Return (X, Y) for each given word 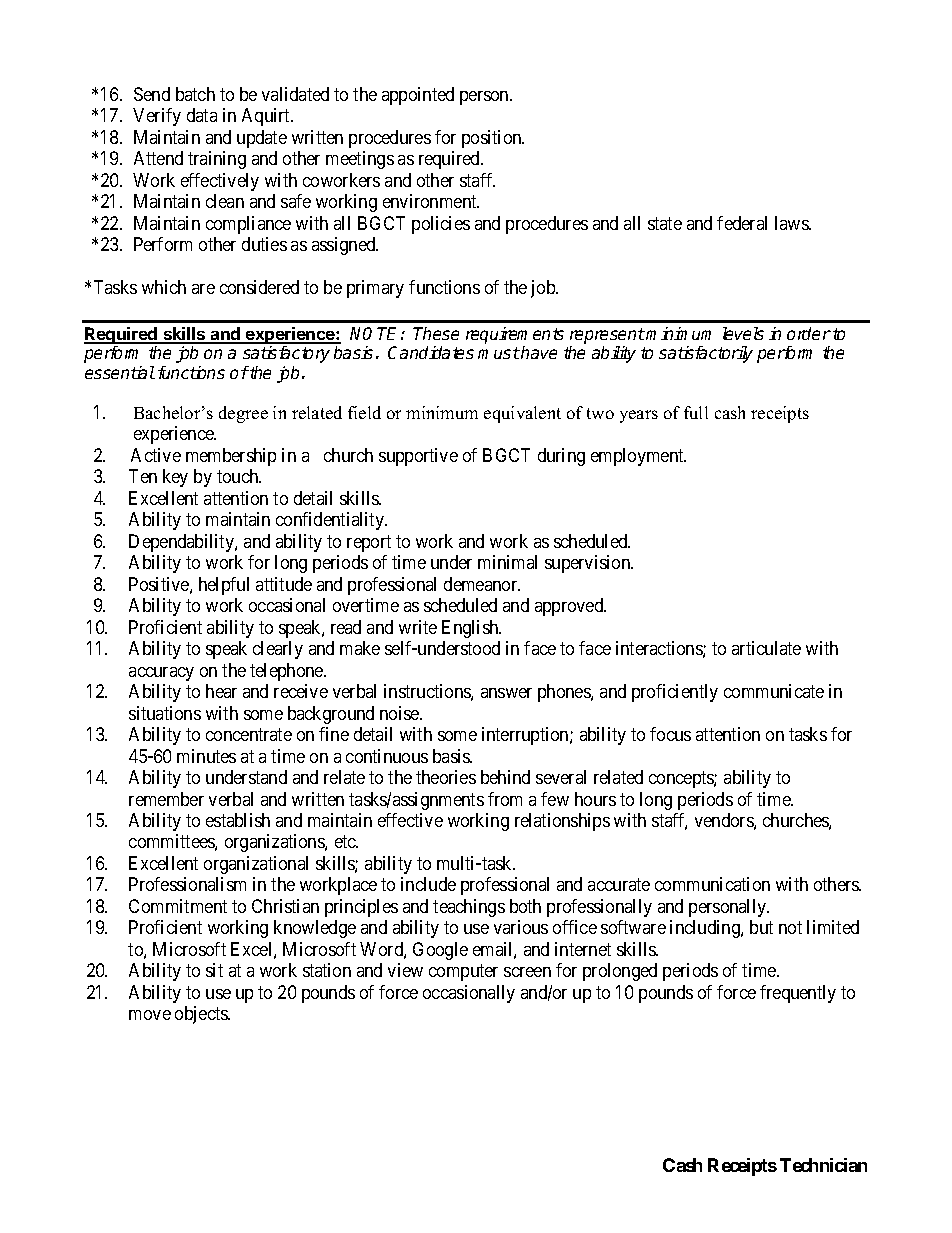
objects (202, 1015)
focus (670, 734)
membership (231, 457)
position (493, 139)
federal (742, 223)
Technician (823, 1165)
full (696, 412)
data (202, 115)
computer (463, 972)
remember (166, 799)
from (505, 799)
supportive (418, 457)
